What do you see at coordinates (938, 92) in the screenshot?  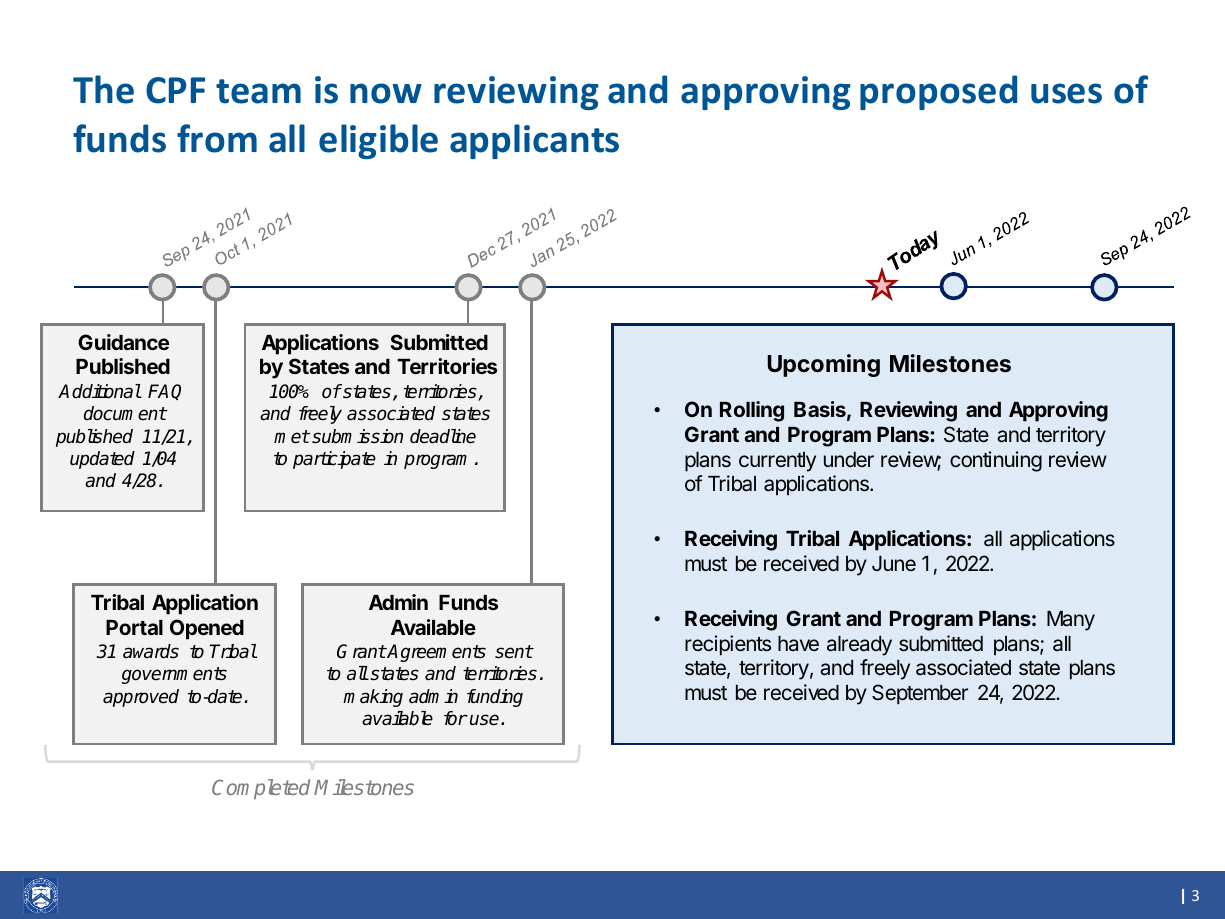 I see `proposed` at bounding box center [938, 92].
